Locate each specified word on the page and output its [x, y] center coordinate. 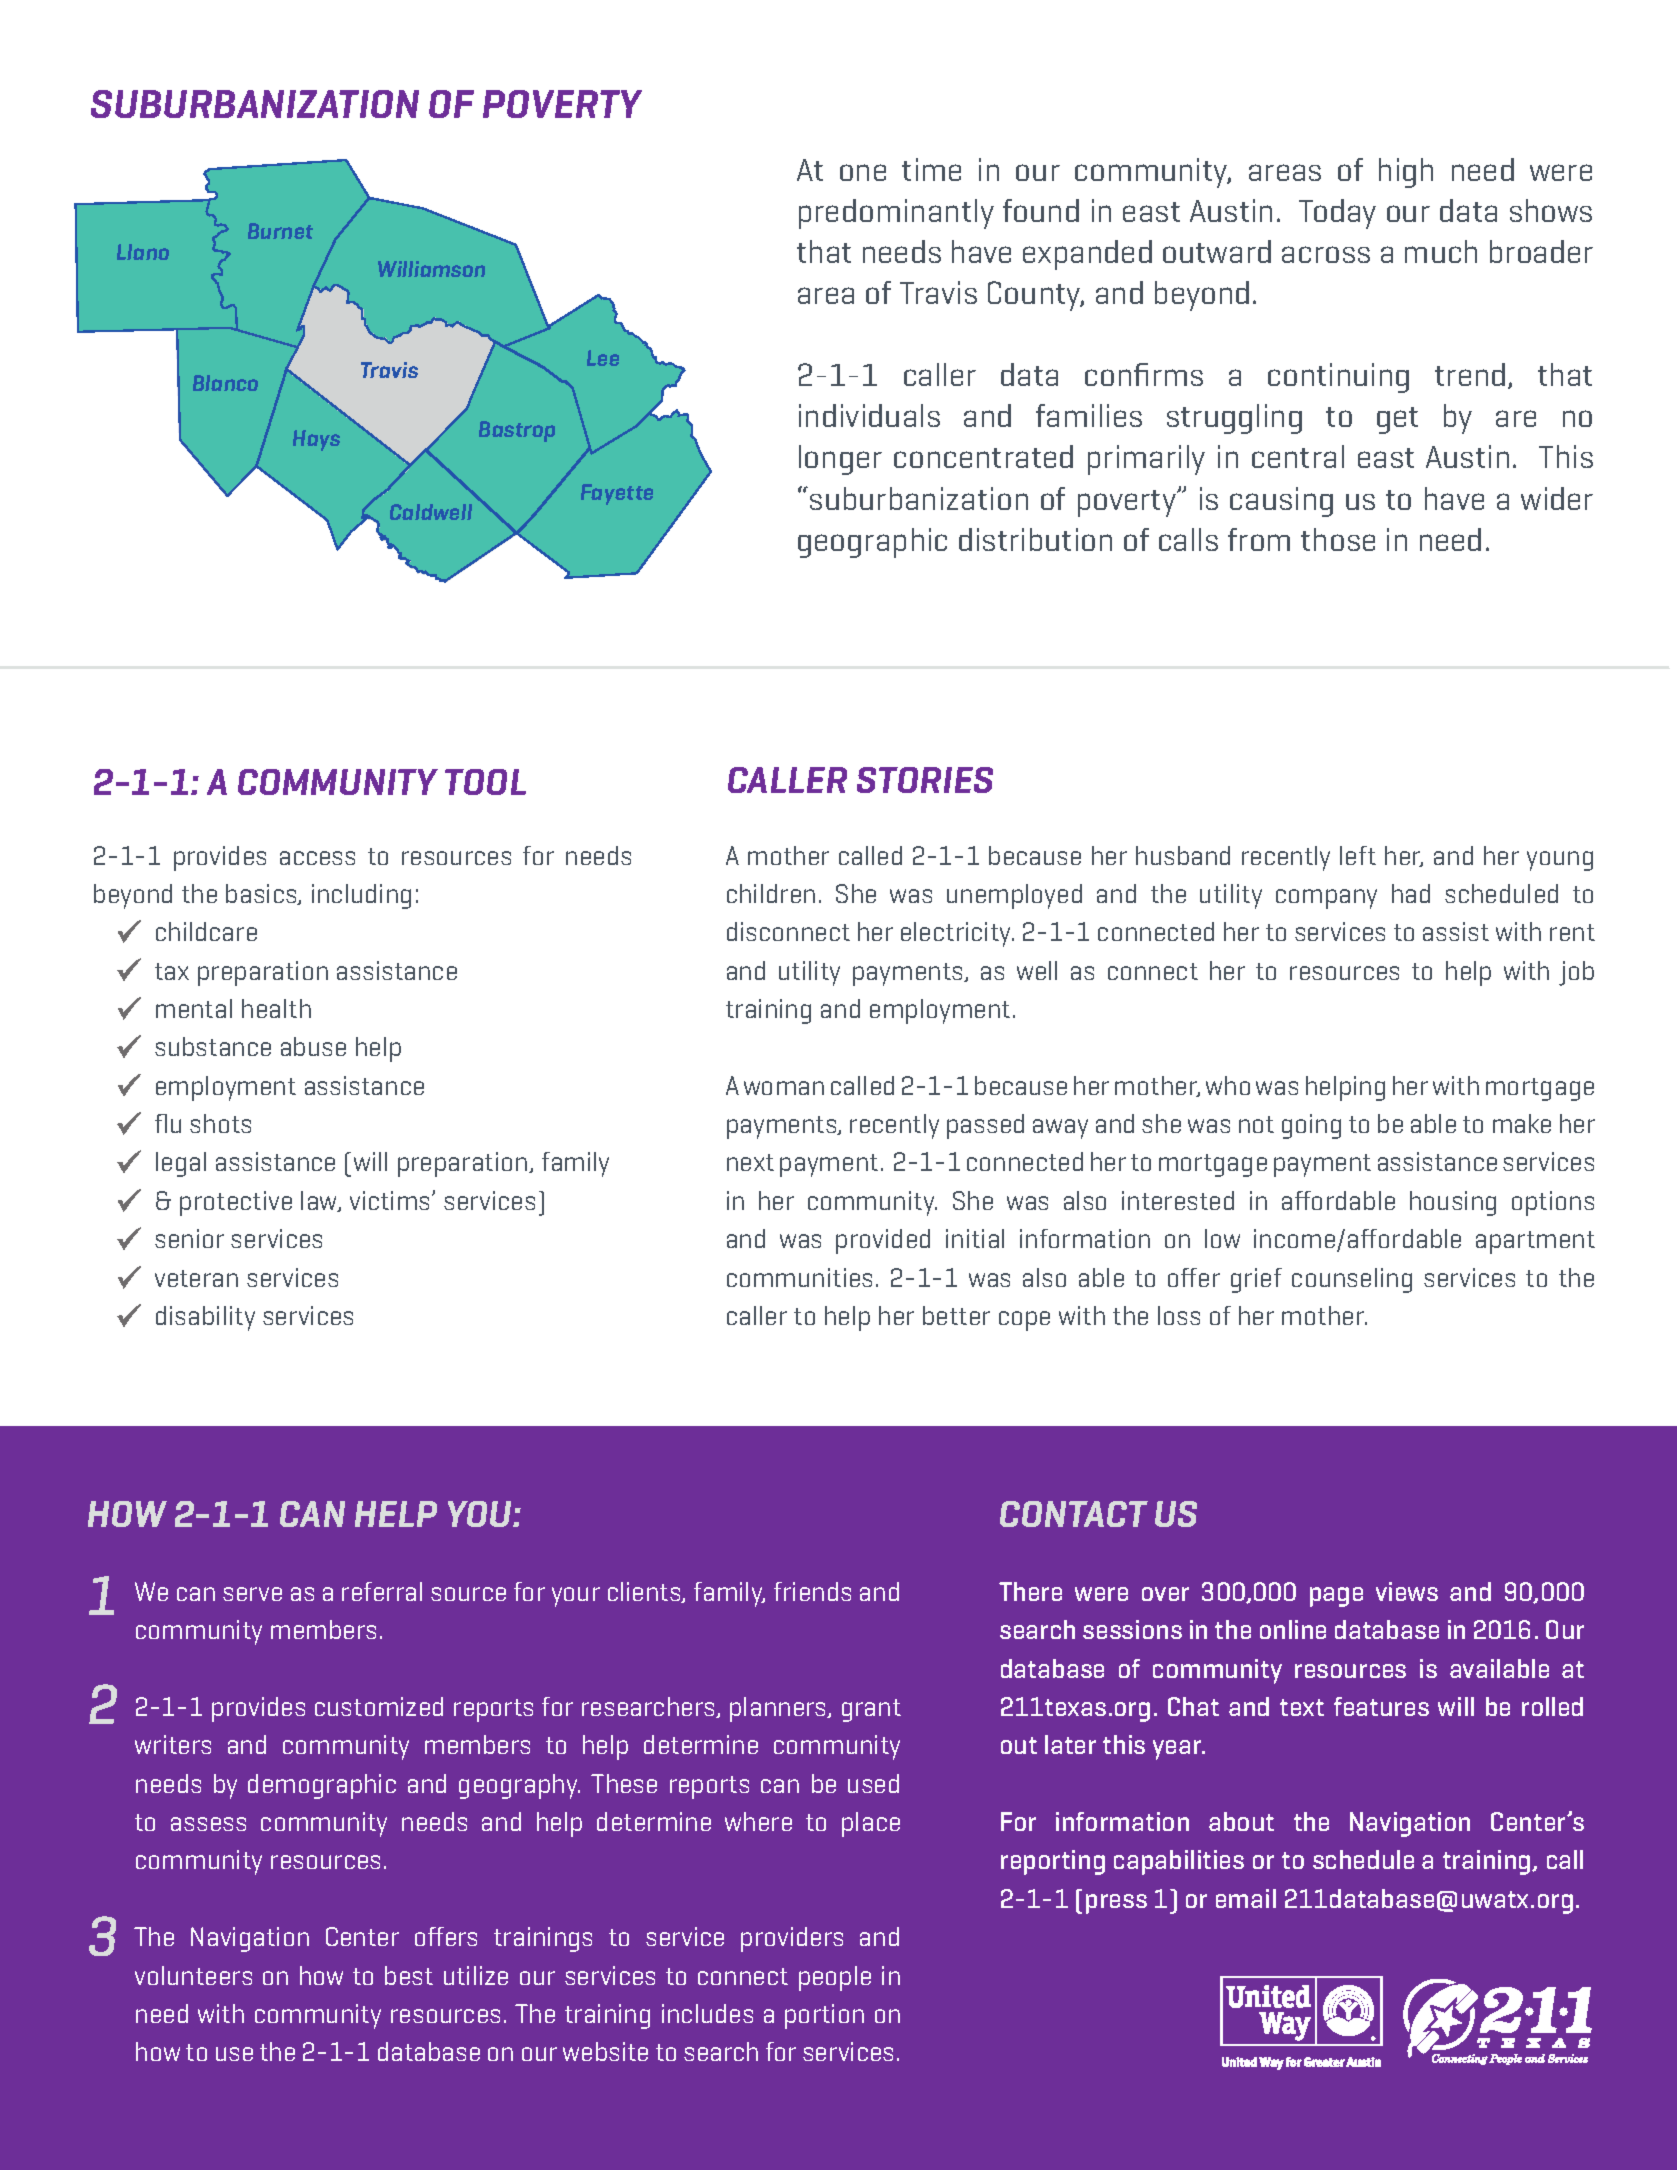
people [835, 1978]
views [1407, 1591]
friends [812, 1591]
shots [220, 1123]
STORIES [925, 780]
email [1246, 1898]
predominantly [896, 214]
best [409, 1975]
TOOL [485, 782]
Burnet [280, 231]
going [1311, 1126]
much [1441, 251]
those [1338, 539]
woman [784, 1088]
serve [252, 1594]
